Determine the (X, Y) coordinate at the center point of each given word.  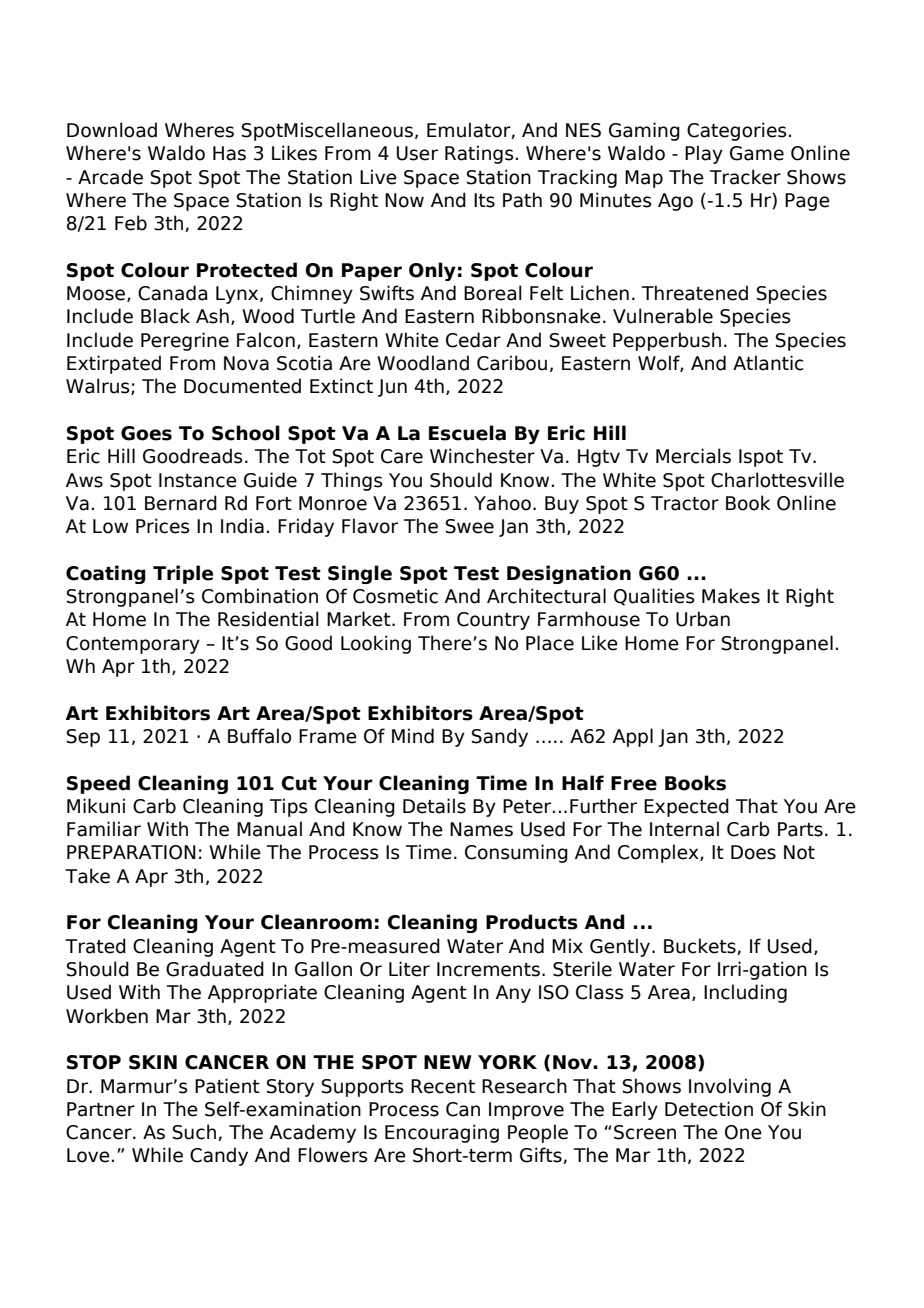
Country (493, 621)
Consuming (516, 853)
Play (704, 154)
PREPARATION (131, 852)
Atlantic (768, 363)
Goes (146, 433)
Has (229, 153)
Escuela (467, 433)
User (417, 153)
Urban (703, 619)
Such (194, 1132)
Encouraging (442, 1133)
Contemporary (133, 645)
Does (753, 852)
